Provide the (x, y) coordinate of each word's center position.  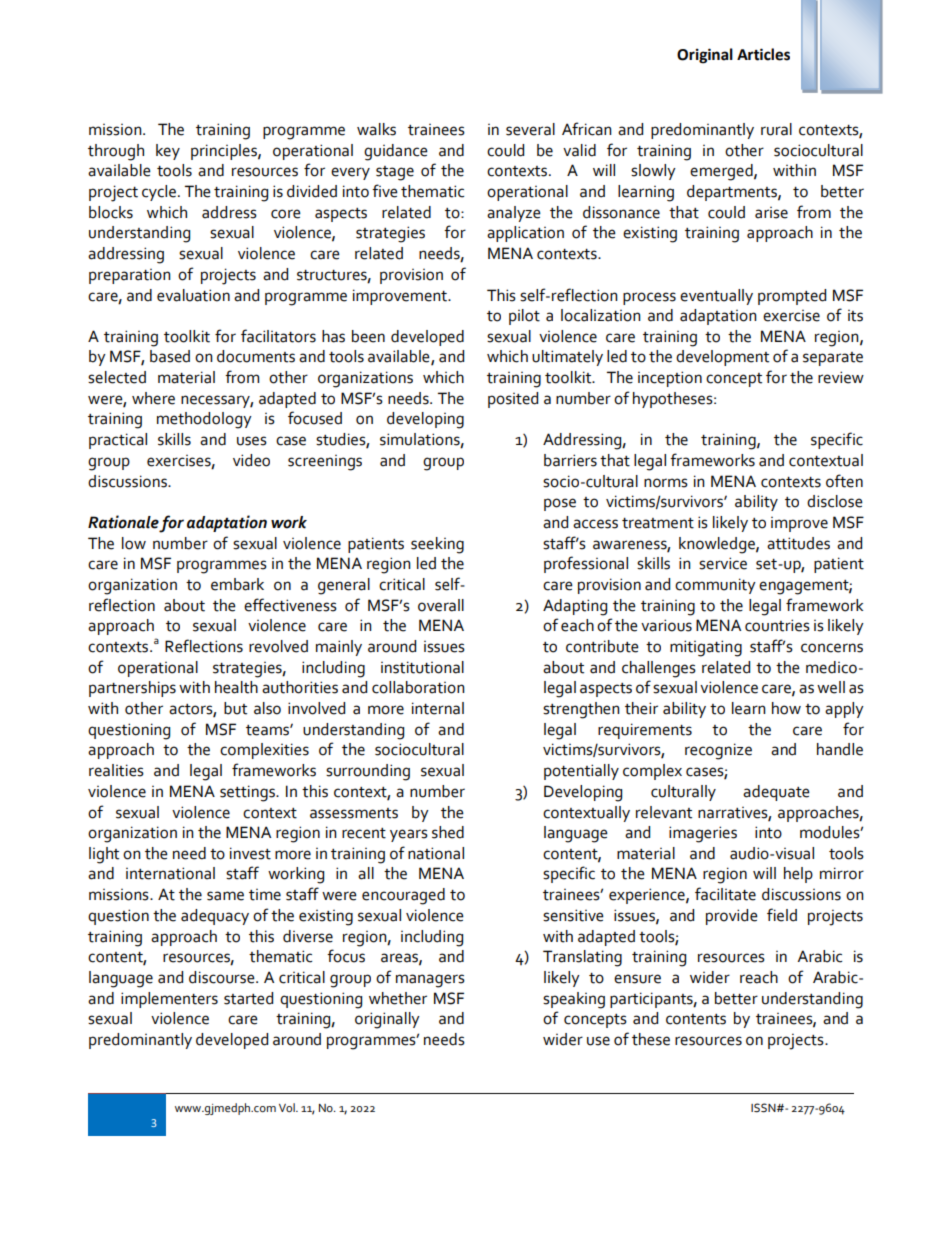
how (786, 708)
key (168, 152)
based (170, 356)
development (722, 358)
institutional (422, 667)
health (236, 687)
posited (513, 400)
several (530, 129)
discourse (223, 977)
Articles (763, 54)
